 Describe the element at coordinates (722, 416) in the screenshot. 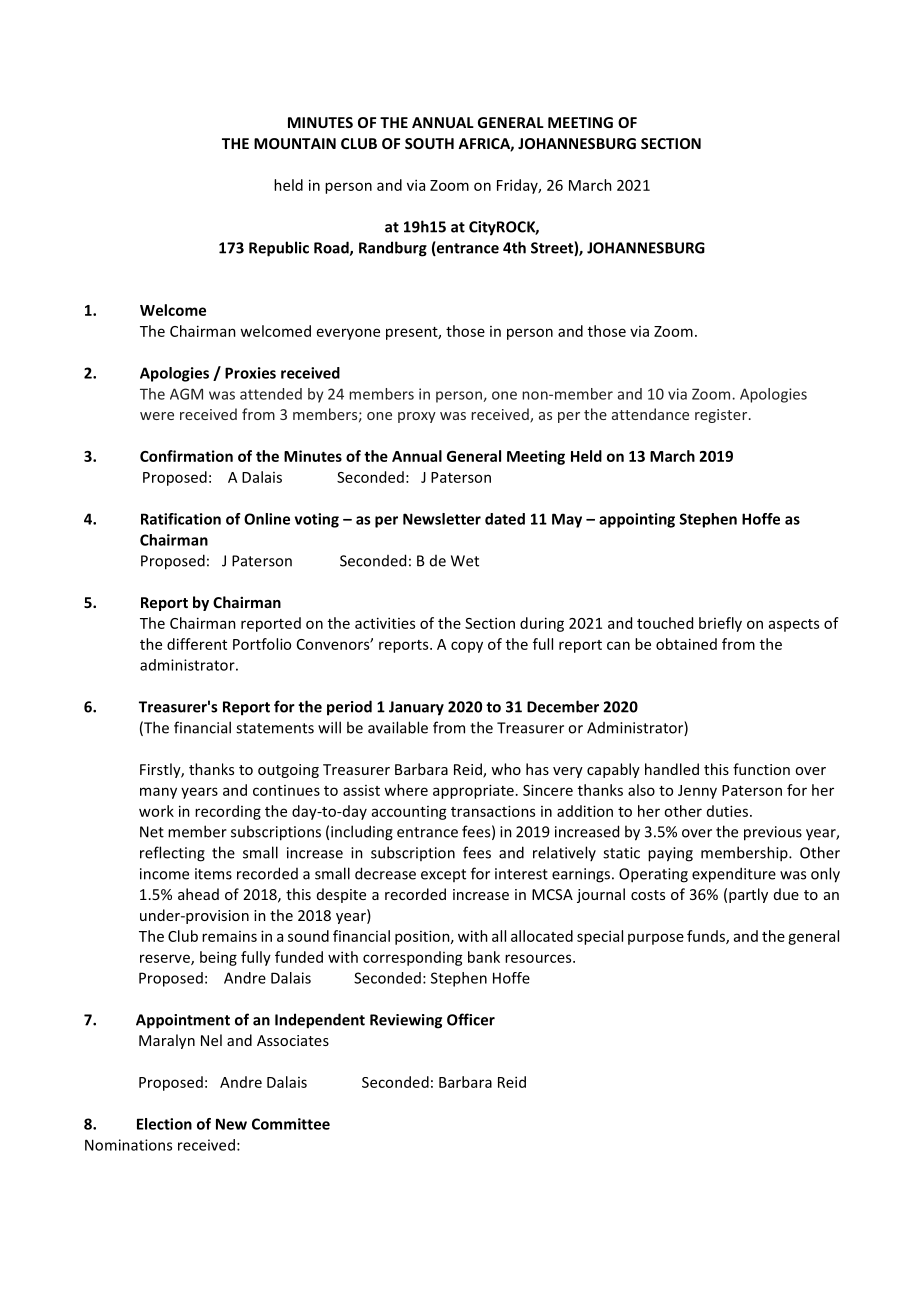

I see `register` at that location.
